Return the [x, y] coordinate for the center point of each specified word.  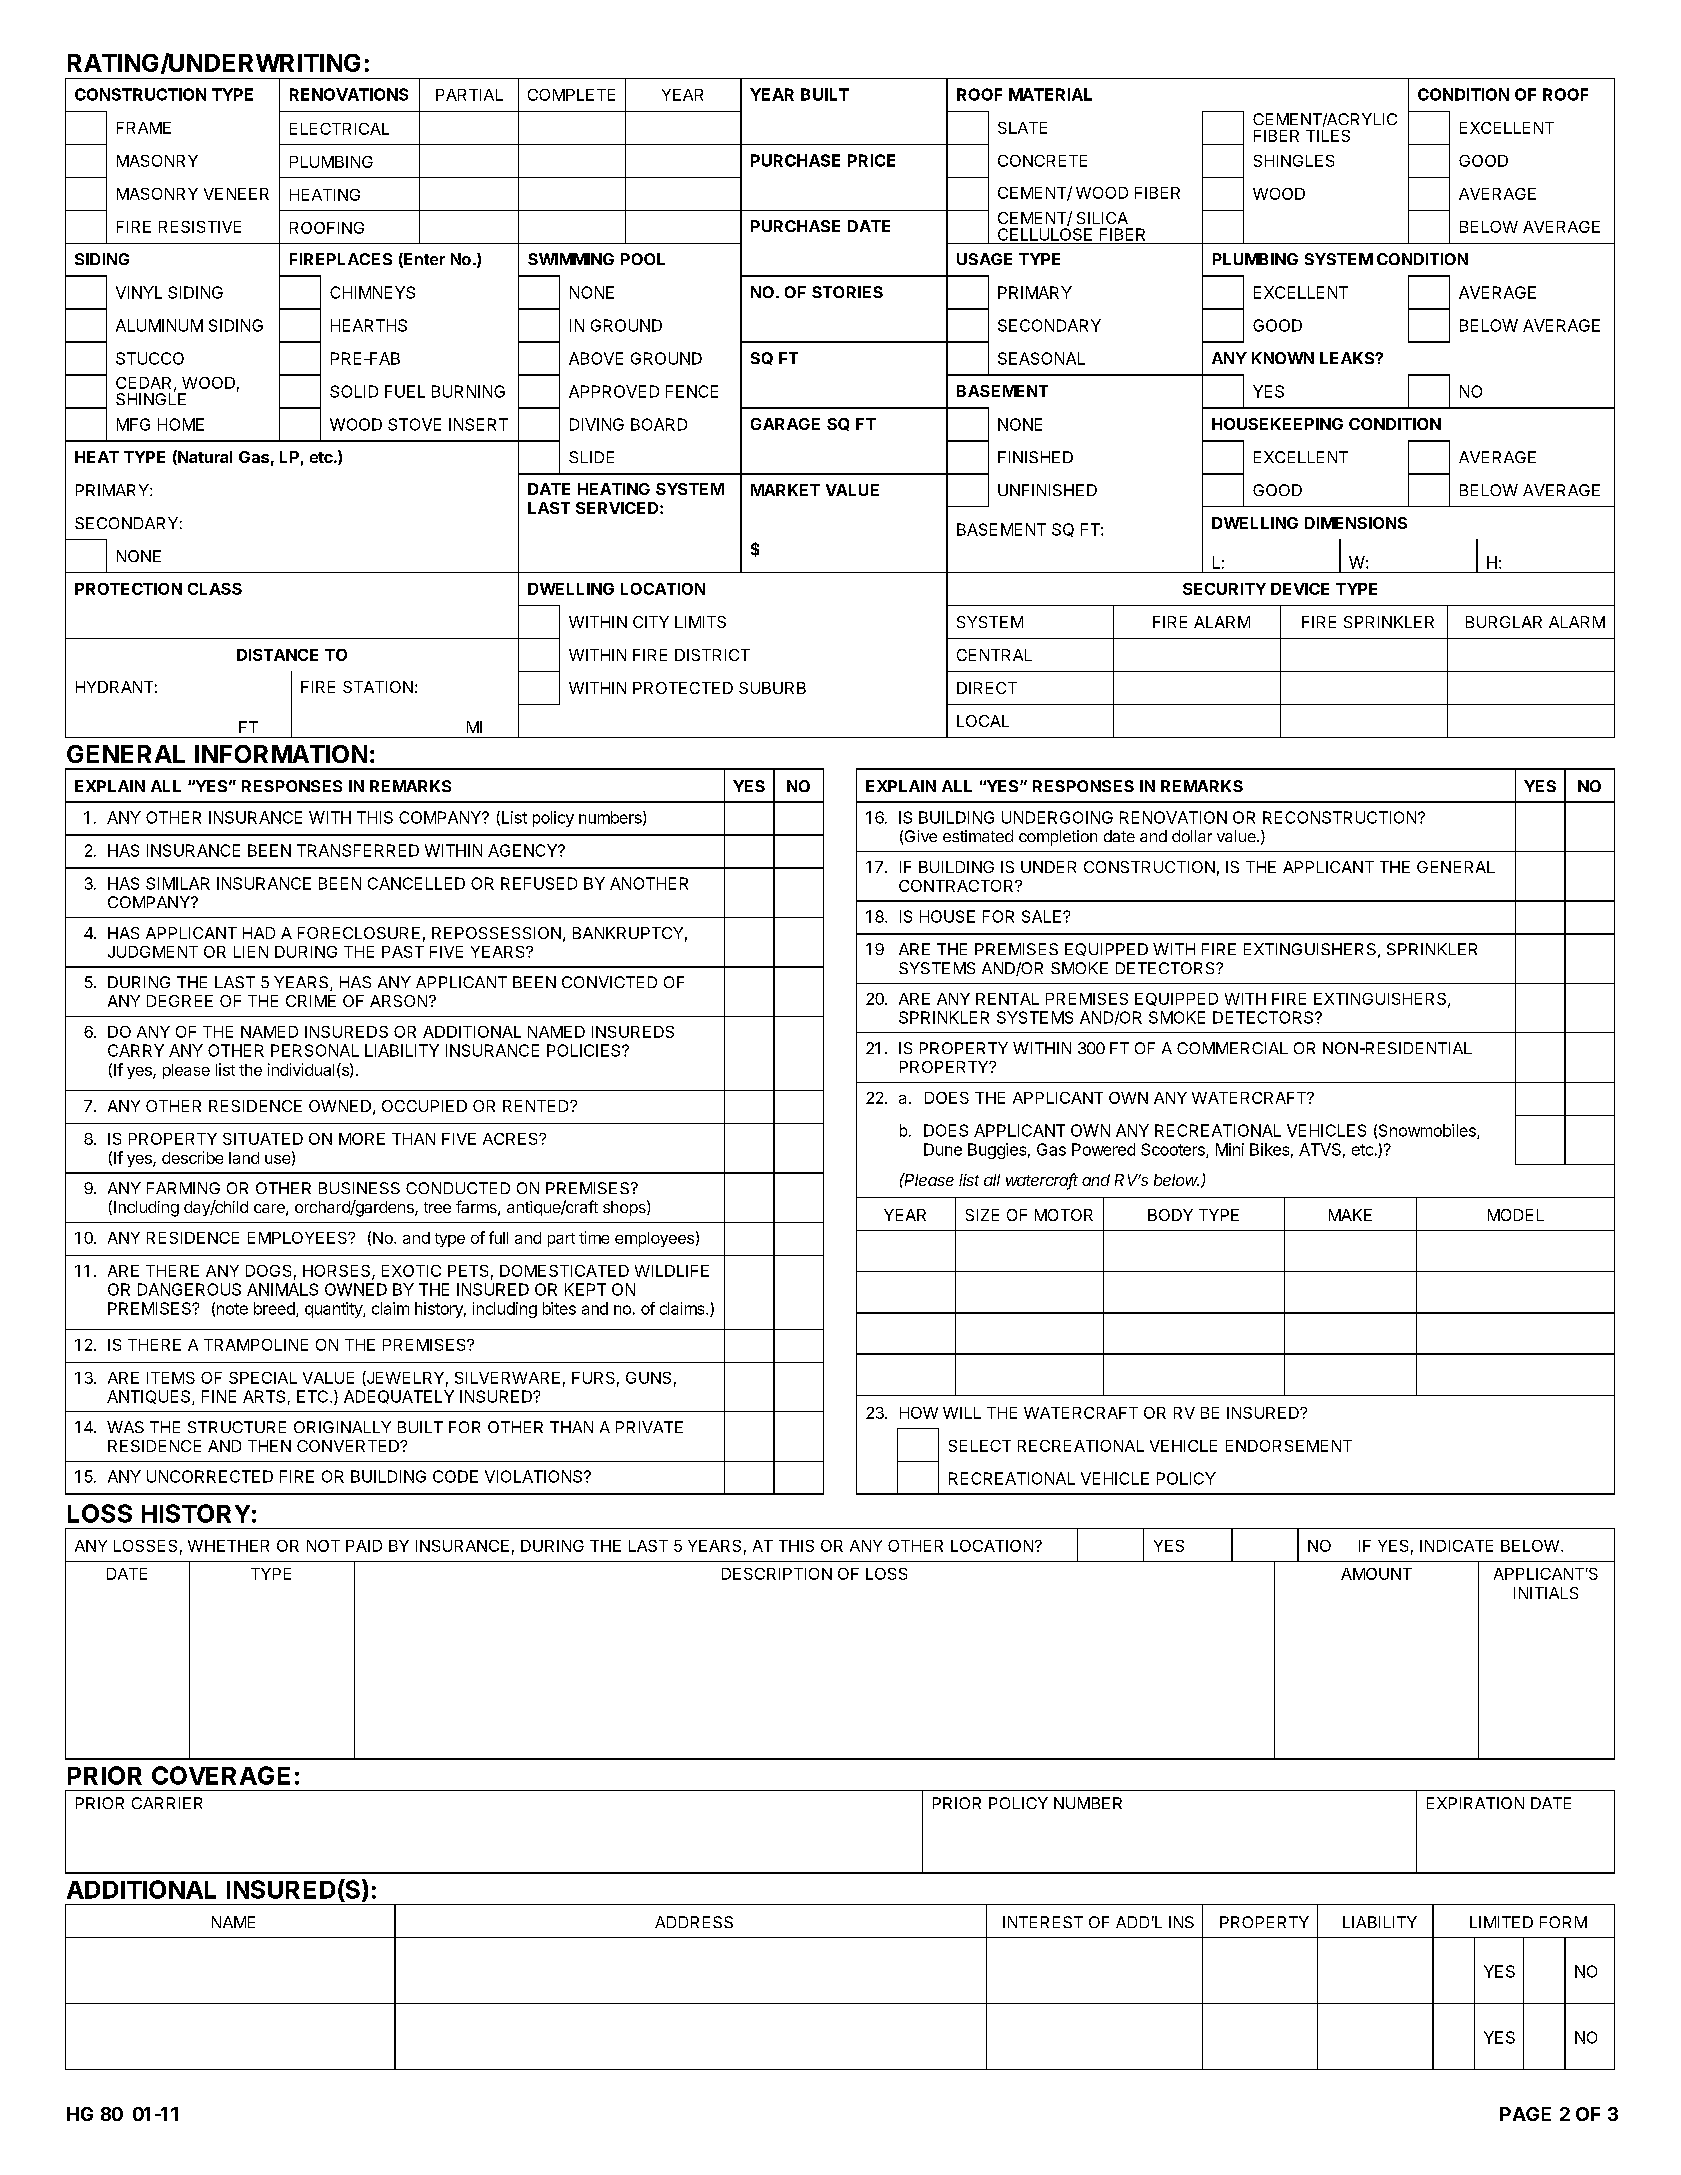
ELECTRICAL [339, 129]
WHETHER [228, 1546]
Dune [943, 1149]
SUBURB [772, 688]
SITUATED [263, 1139]
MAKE [1350, 1215]
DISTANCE [277, 655]
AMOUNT [1376, 1574]
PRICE [871, 160]
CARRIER [167, 1803]
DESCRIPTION [777, 1574]
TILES [1328, 136]
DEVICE [1300, 589]
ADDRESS [694, 1922]
